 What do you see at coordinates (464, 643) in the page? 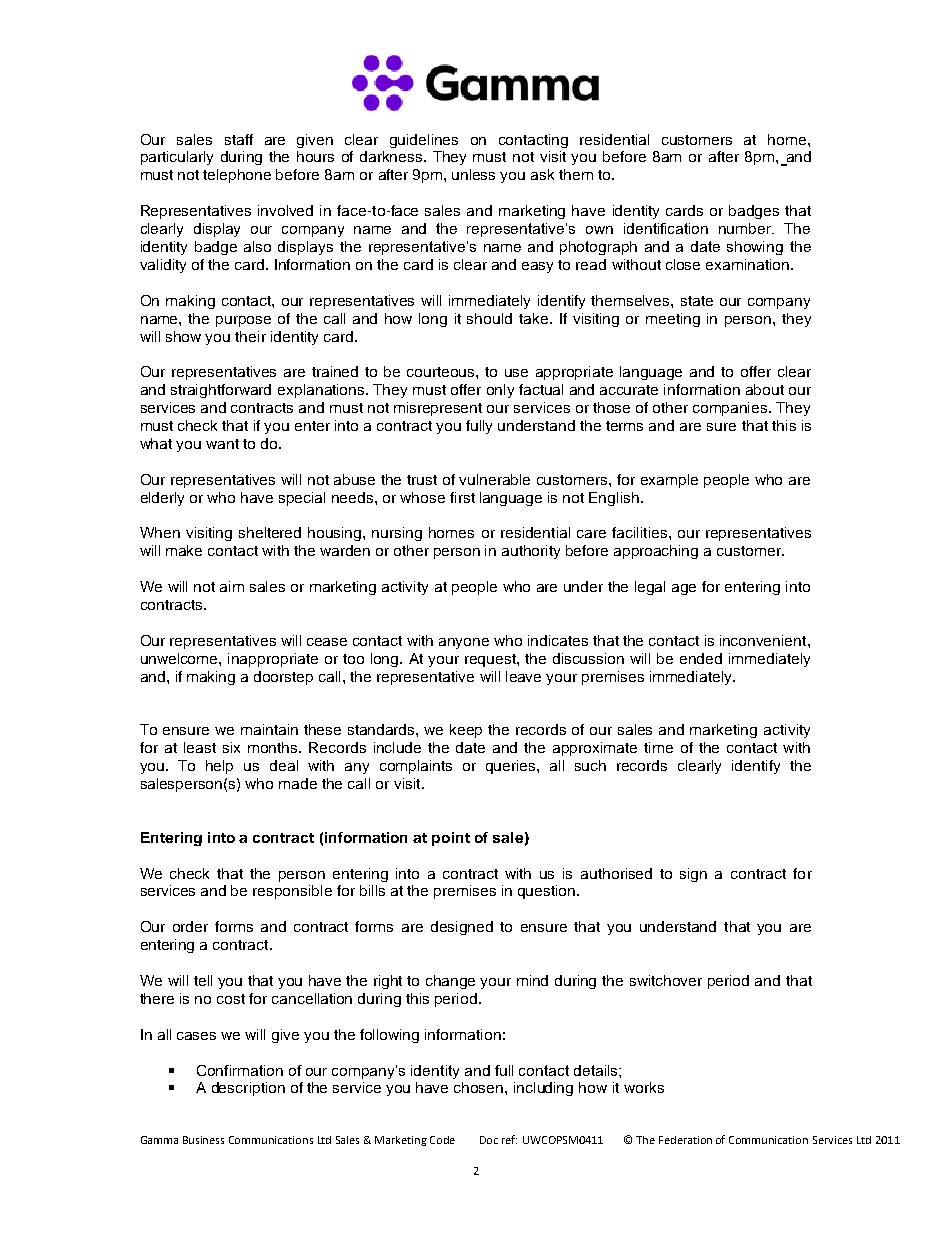
I see `anyone` at bounding box center [464, 643].
